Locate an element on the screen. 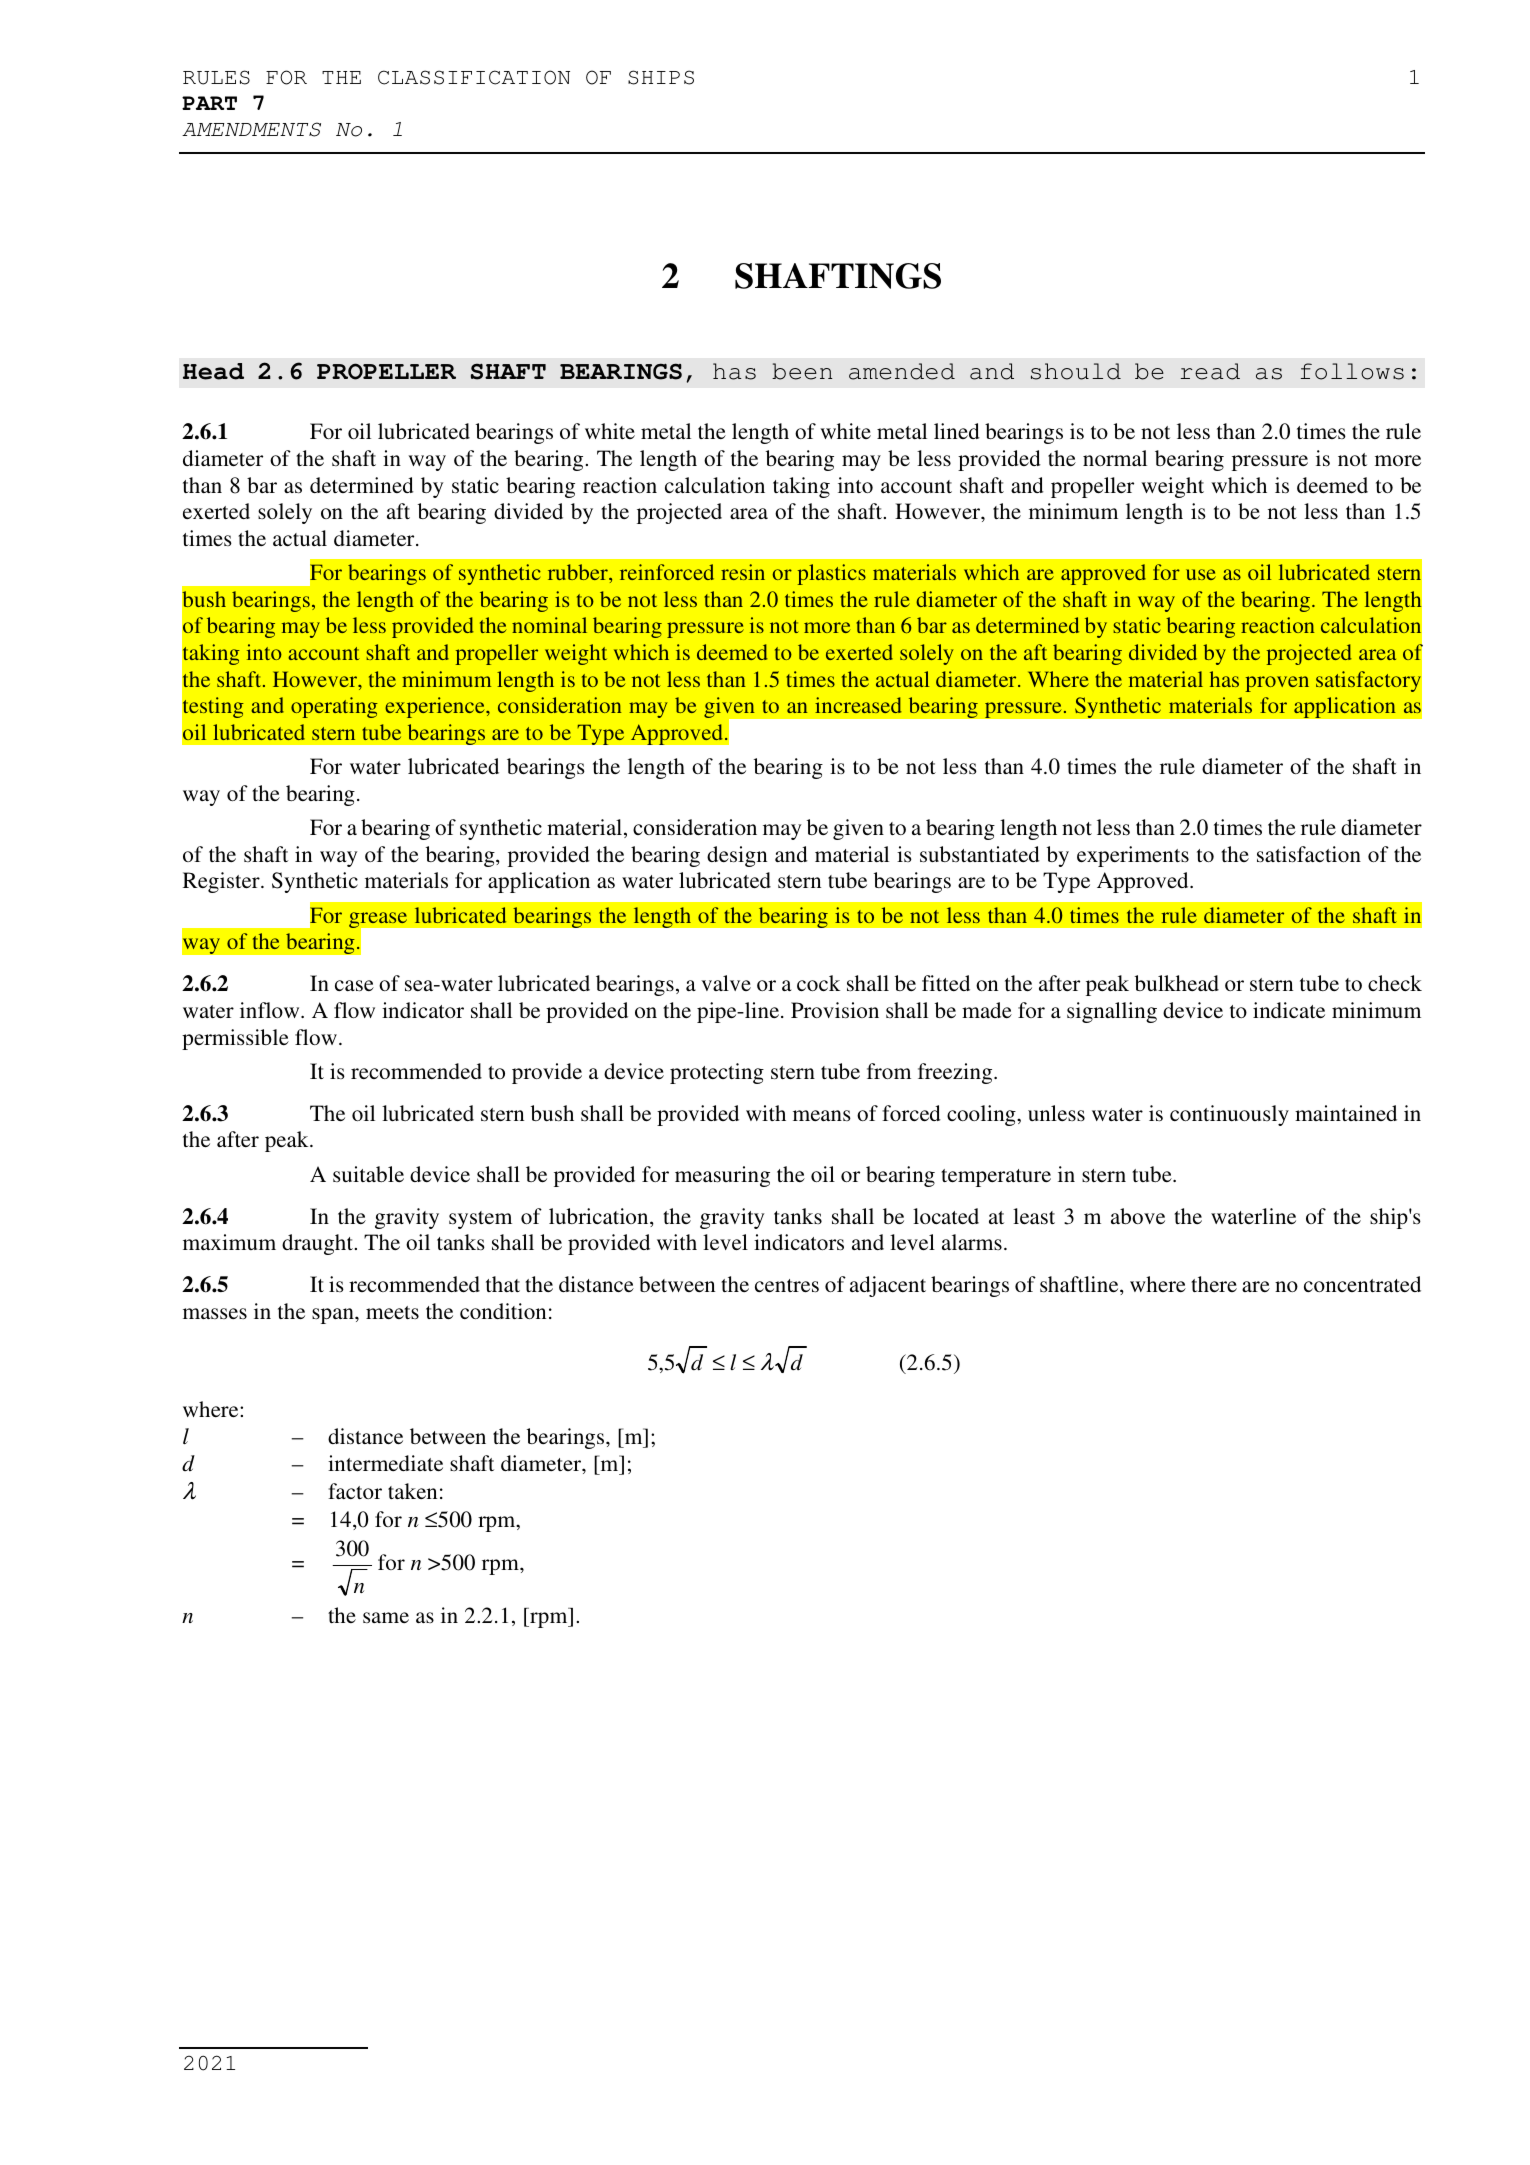 This screenshot has height=2165, width=1530. design is located at coordinates (737, 856).
